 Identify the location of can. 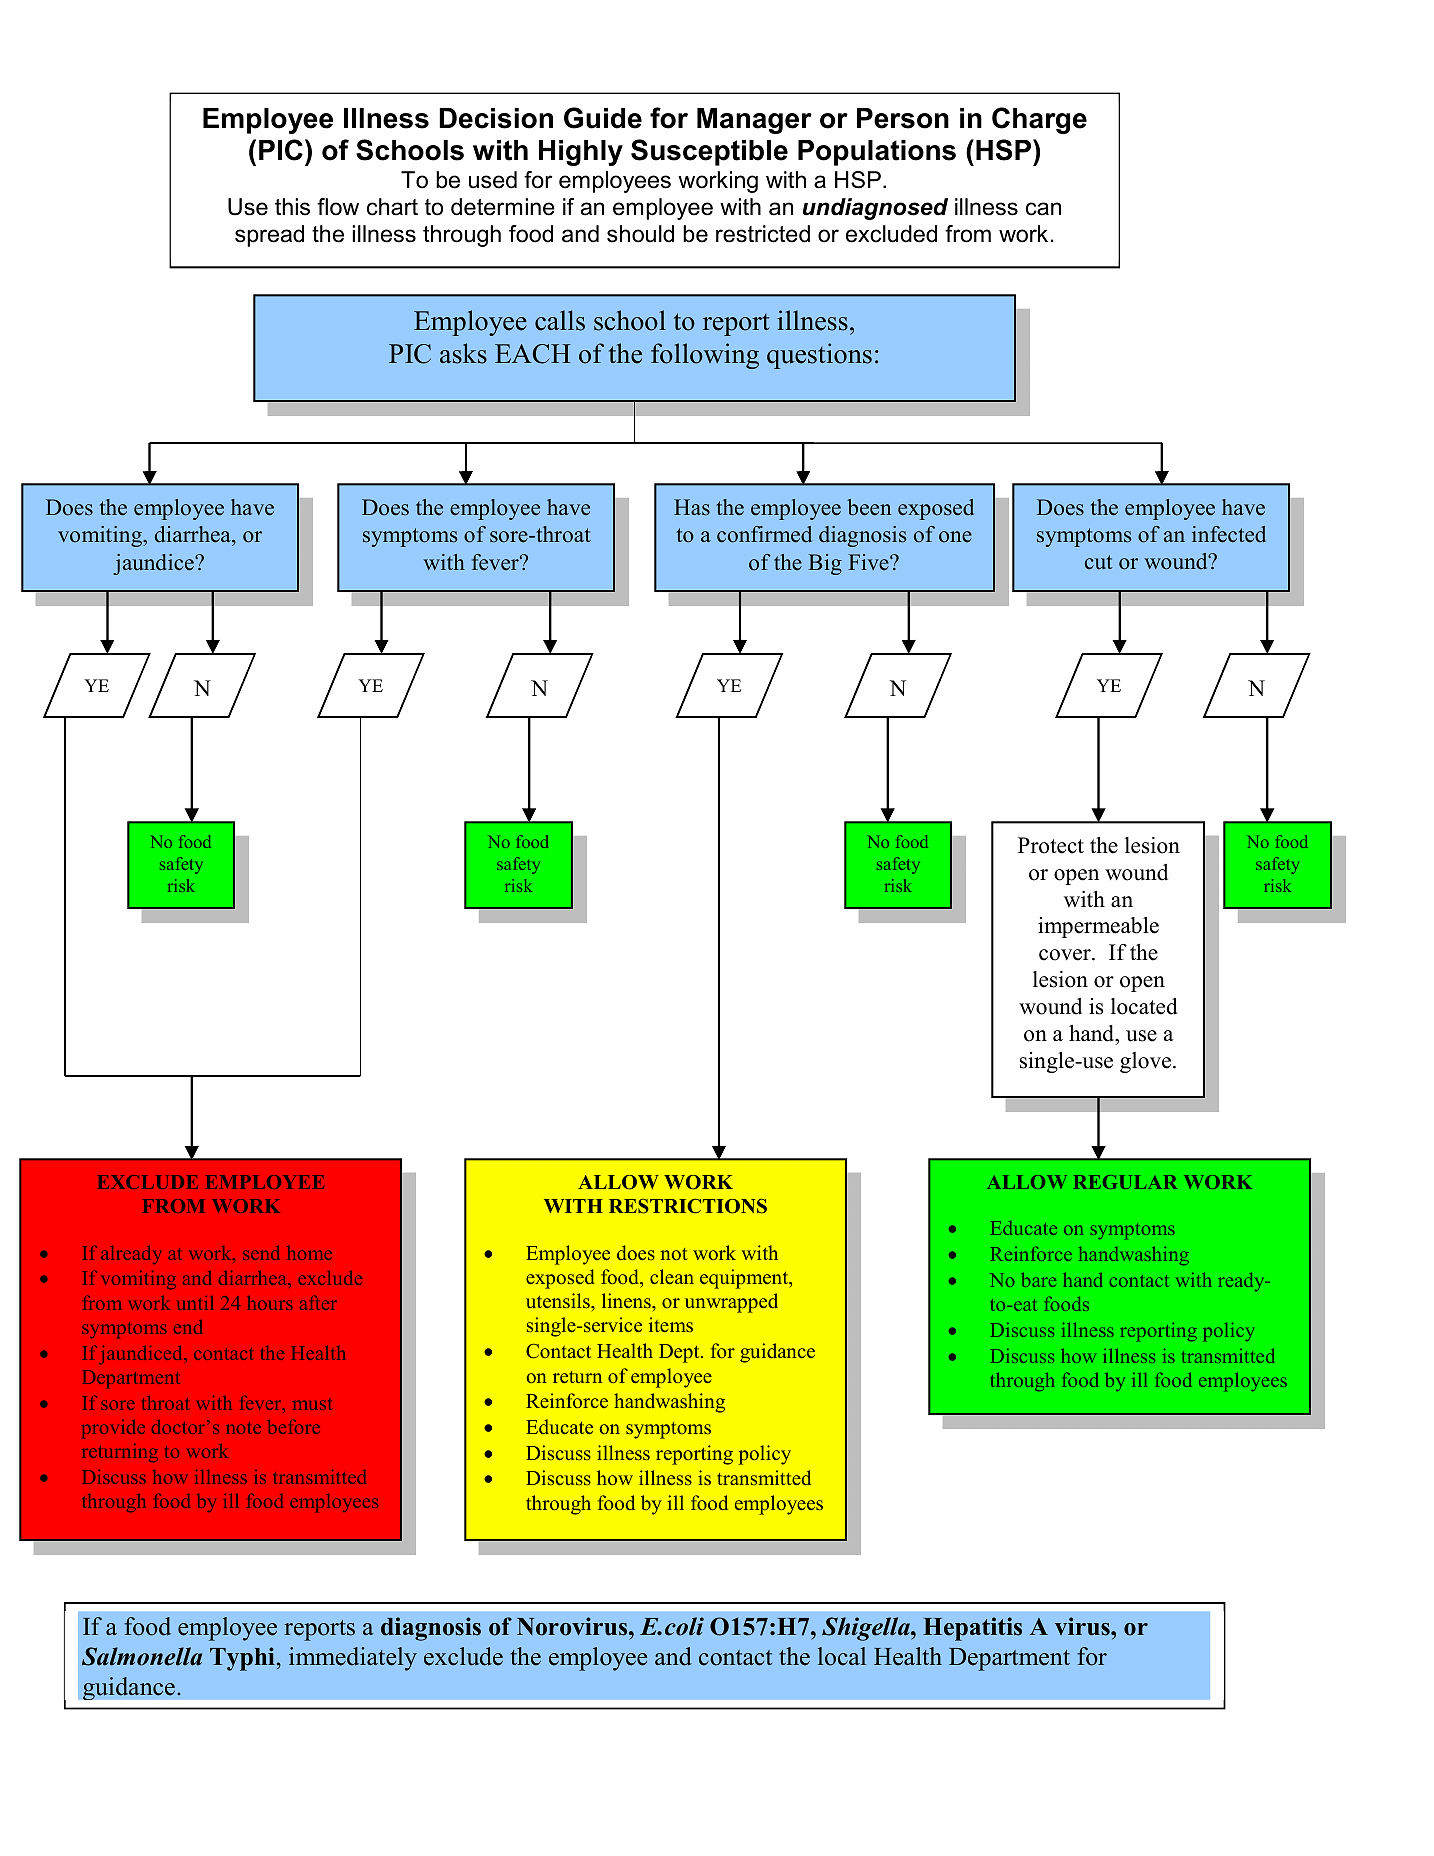
(1043, 209).
